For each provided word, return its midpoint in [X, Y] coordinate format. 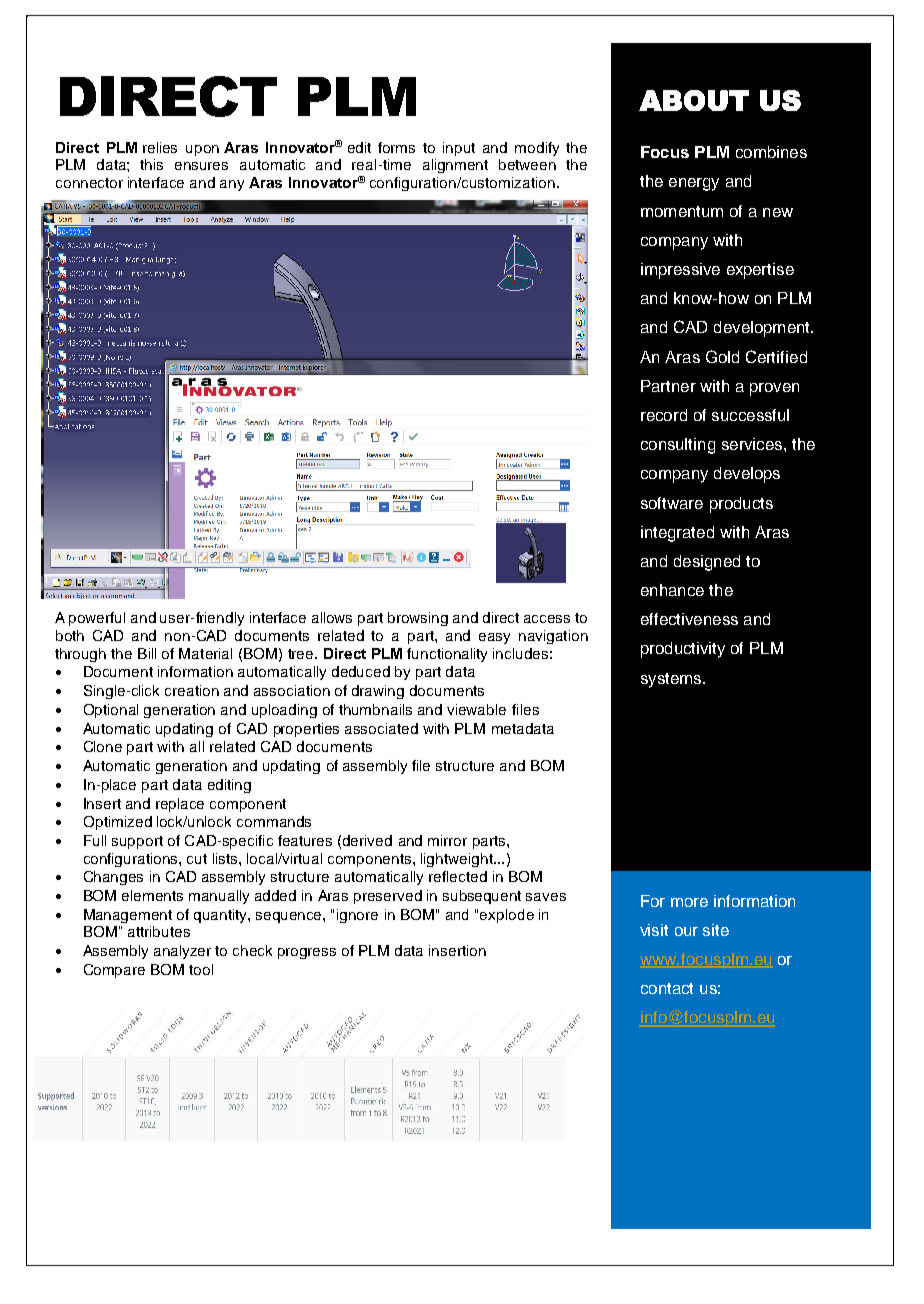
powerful [97, 619]
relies [160, 147]
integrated [677, 534]
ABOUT [694, 100]
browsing [418, 619]
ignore [357, 916]
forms [396, 147]
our [686, 931]
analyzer [182, 952]
